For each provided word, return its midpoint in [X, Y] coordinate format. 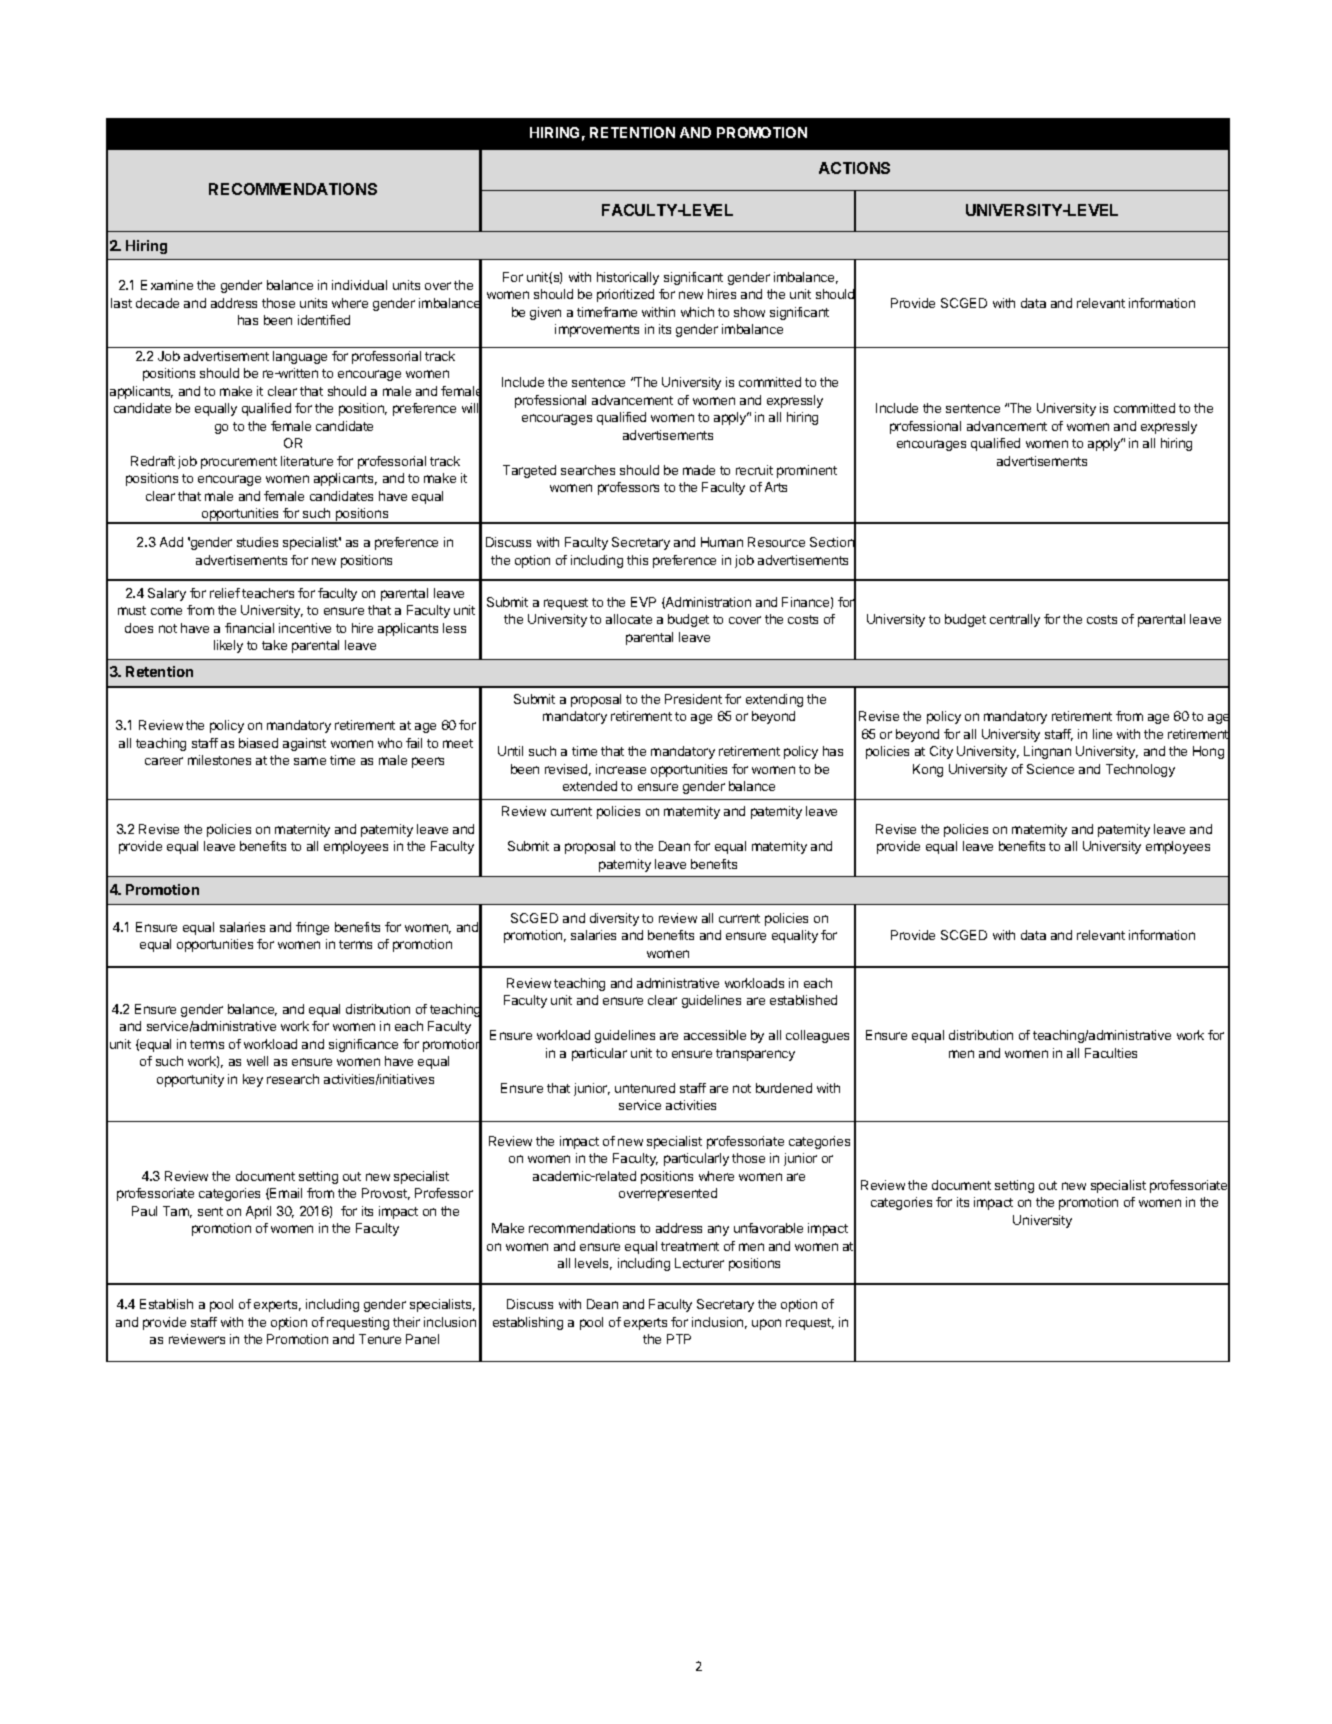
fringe [312, 928]
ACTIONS [854, 168]
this [637, 560]
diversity [614, 919]
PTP [679, 1339]
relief [225, 593]
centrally [1015, 620]
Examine [167, 285]
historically [628, 278]
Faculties [1111, 1053]
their [406, 1322]
